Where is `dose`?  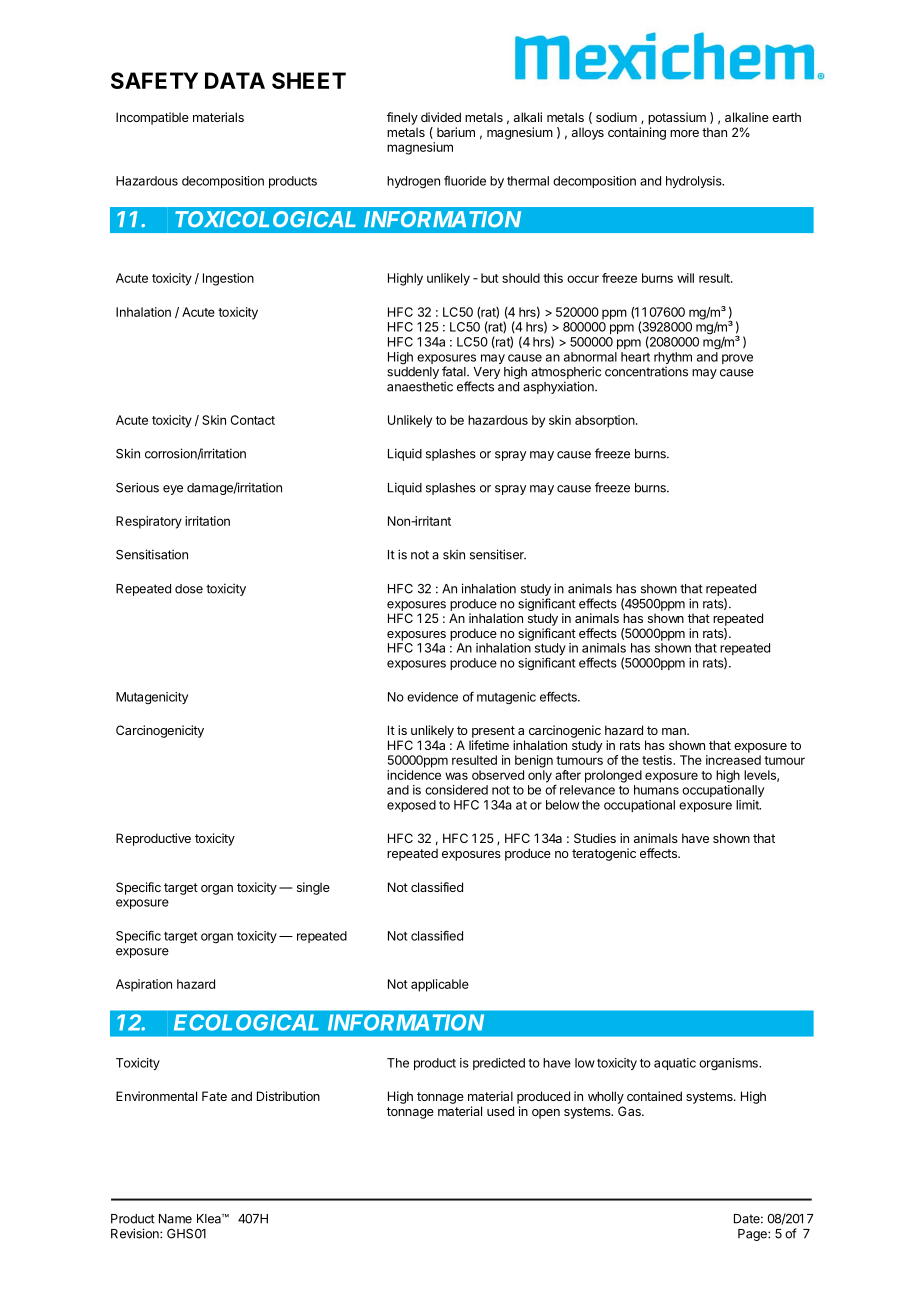 dose is located at coordinates (189, 589).
